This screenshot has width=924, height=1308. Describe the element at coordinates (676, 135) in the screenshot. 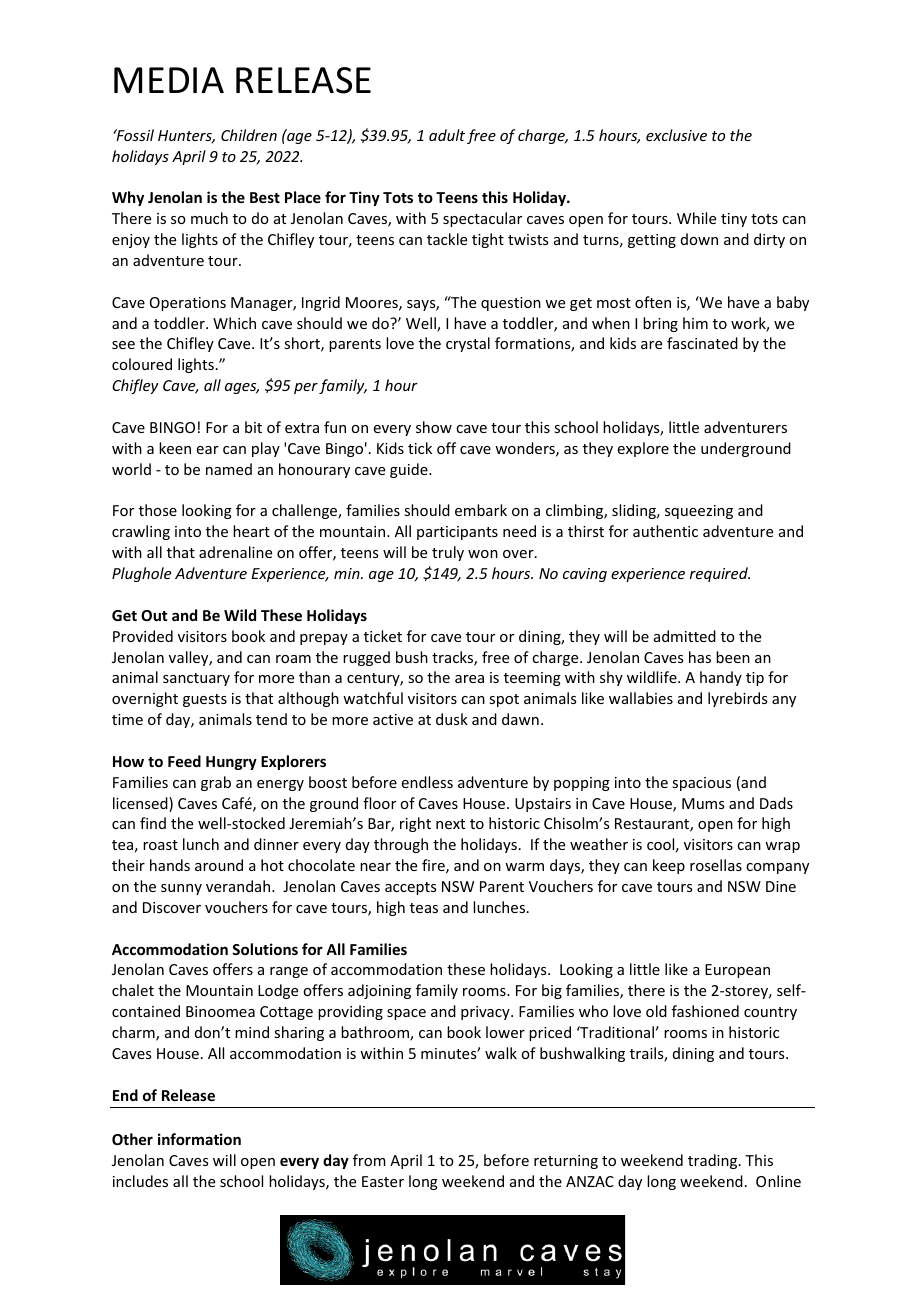

I see `exclusive` at that location.
